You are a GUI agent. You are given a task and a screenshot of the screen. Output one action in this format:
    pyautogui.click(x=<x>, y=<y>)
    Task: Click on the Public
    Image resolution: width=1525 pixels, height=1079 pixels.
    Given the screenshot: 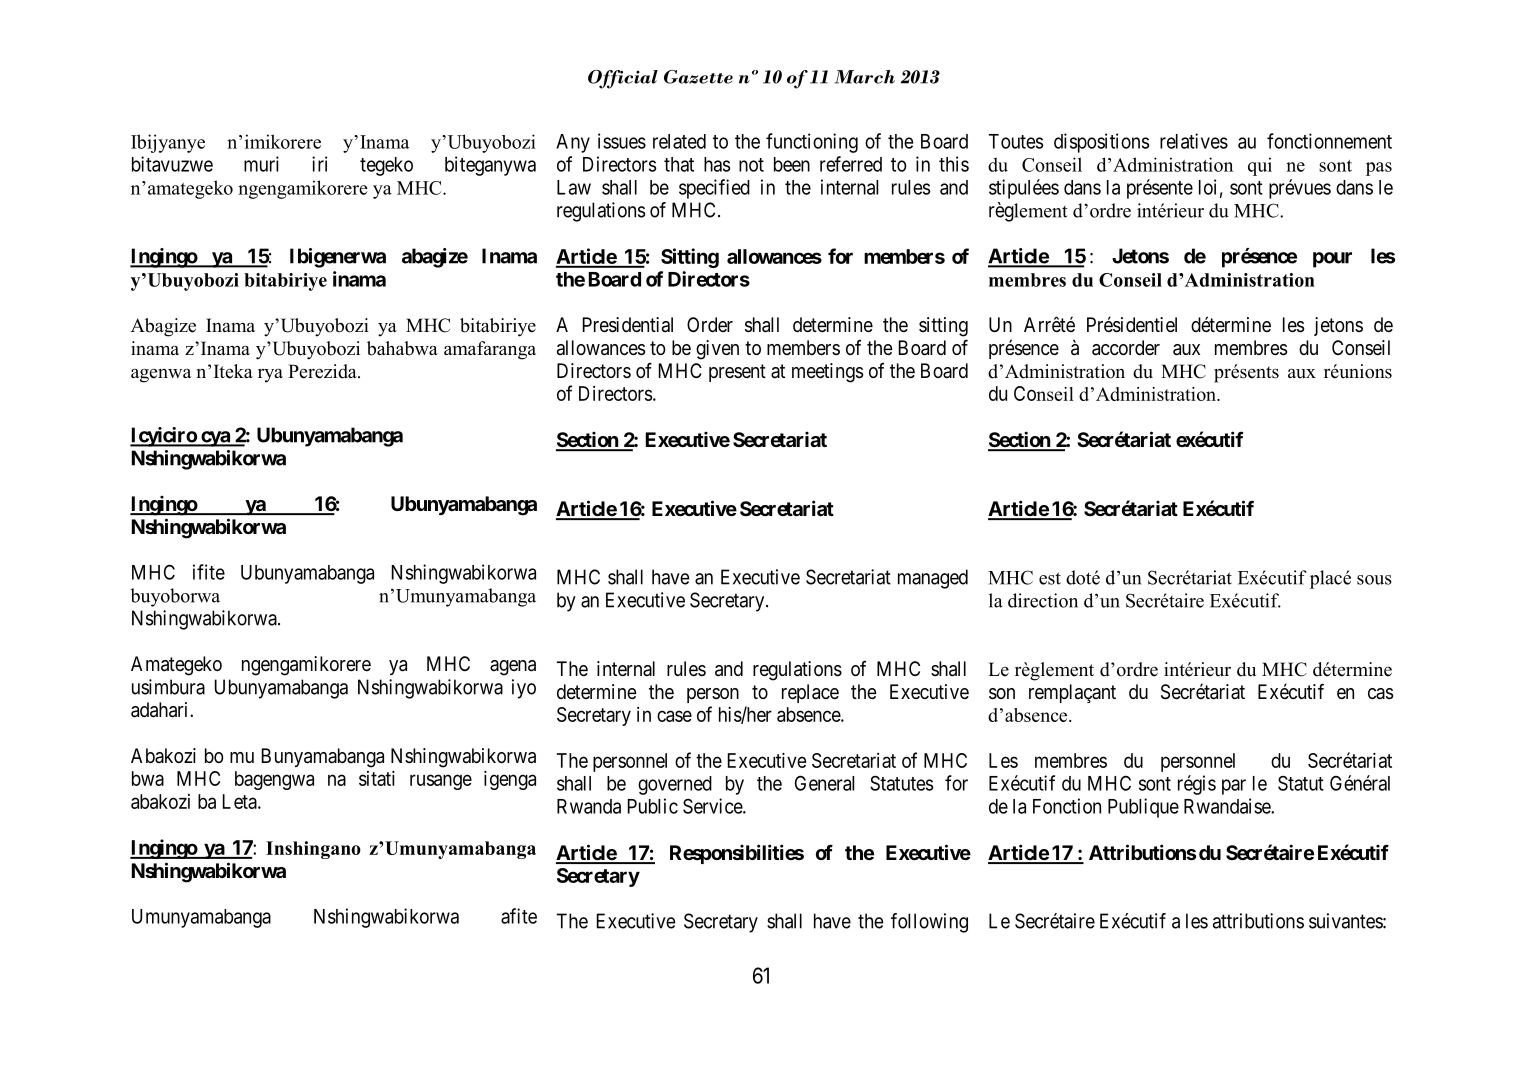 What is the action you would take?
    pyautogui.click(x=653, y=806)
